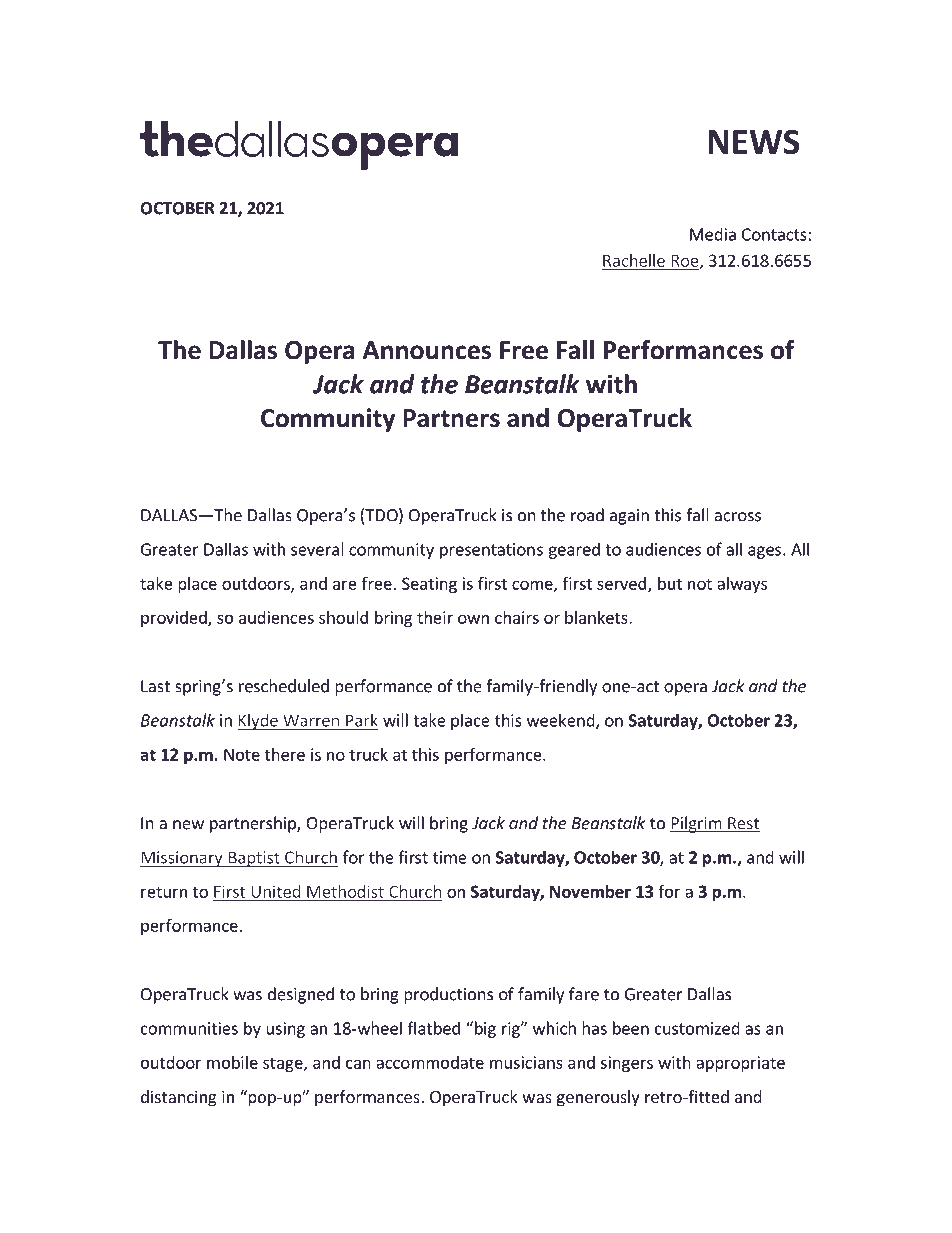 The height and width of the document is (1233, 952). What do you see at coordinates (740, 1064) in the document?
I see `appropriate` at bounding box center [740, 1064].
